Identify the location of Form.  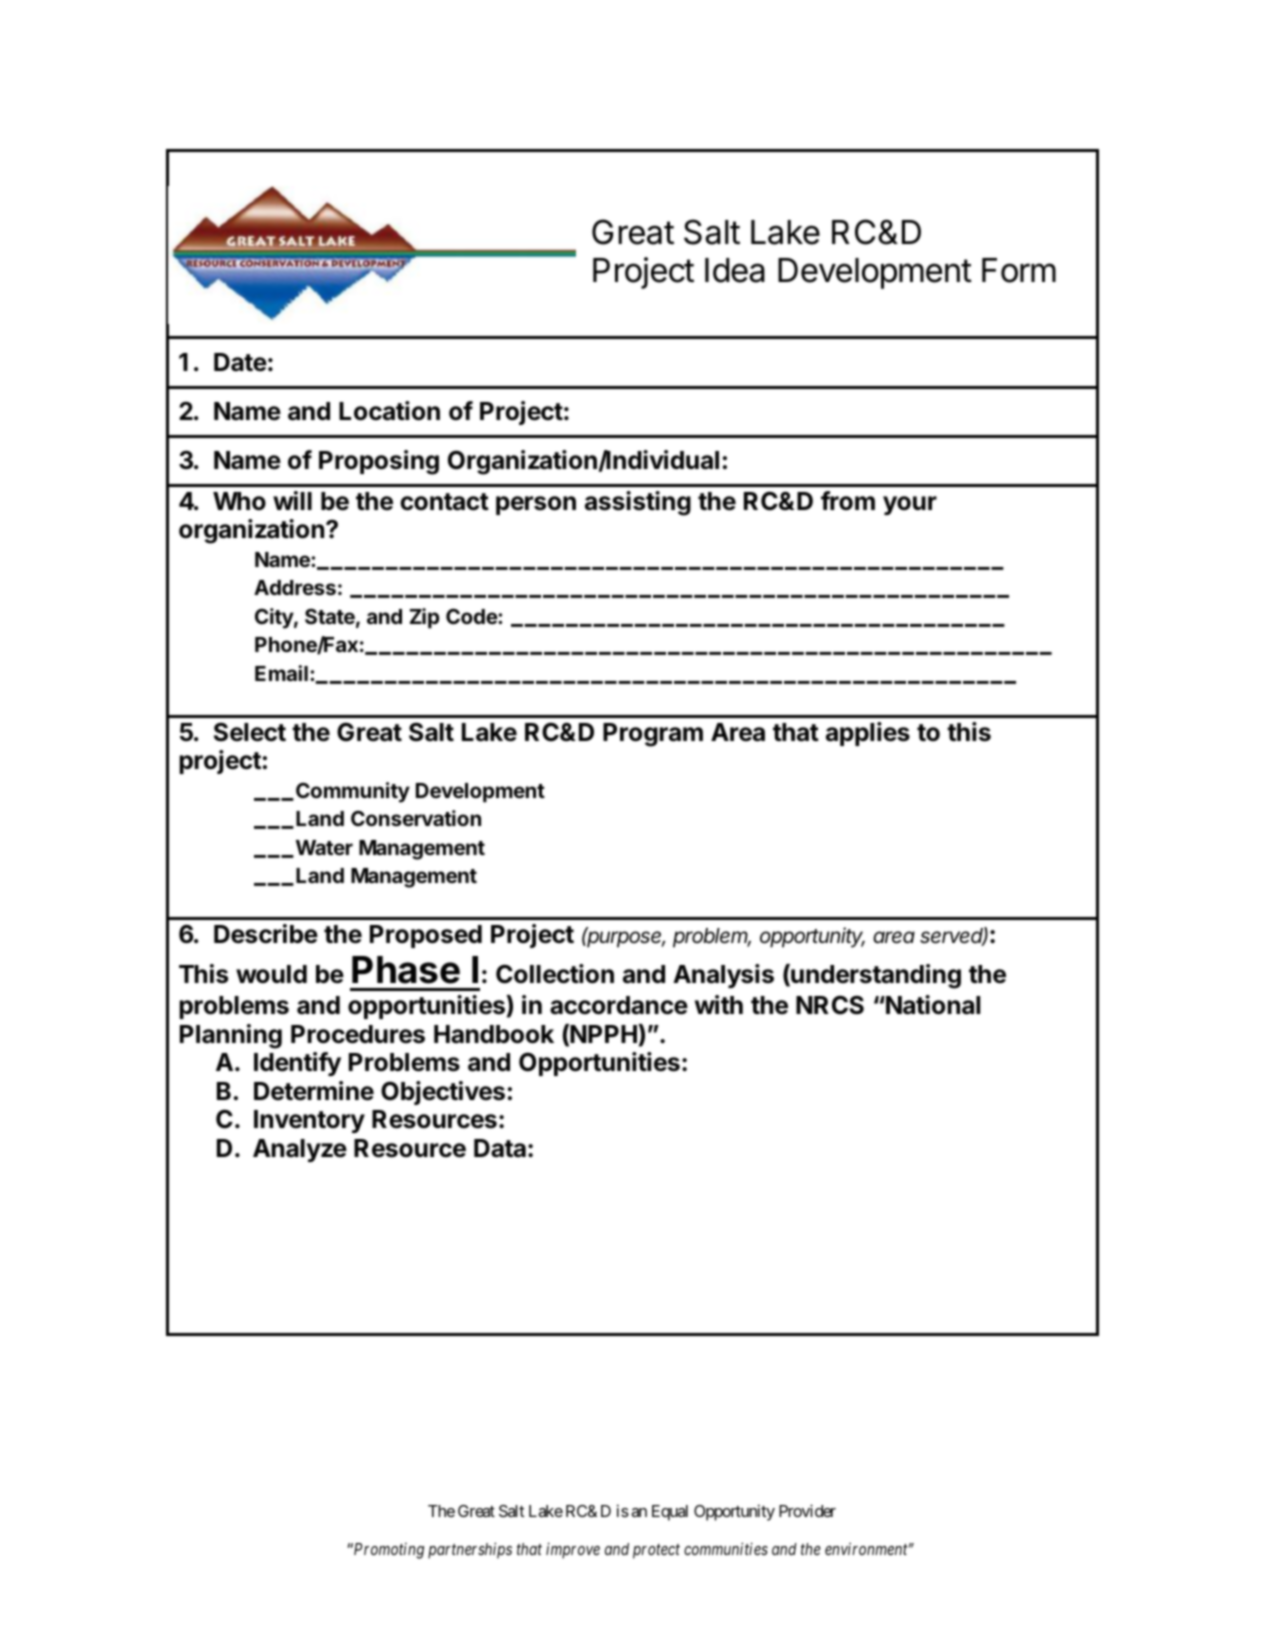
(1019, 270).
